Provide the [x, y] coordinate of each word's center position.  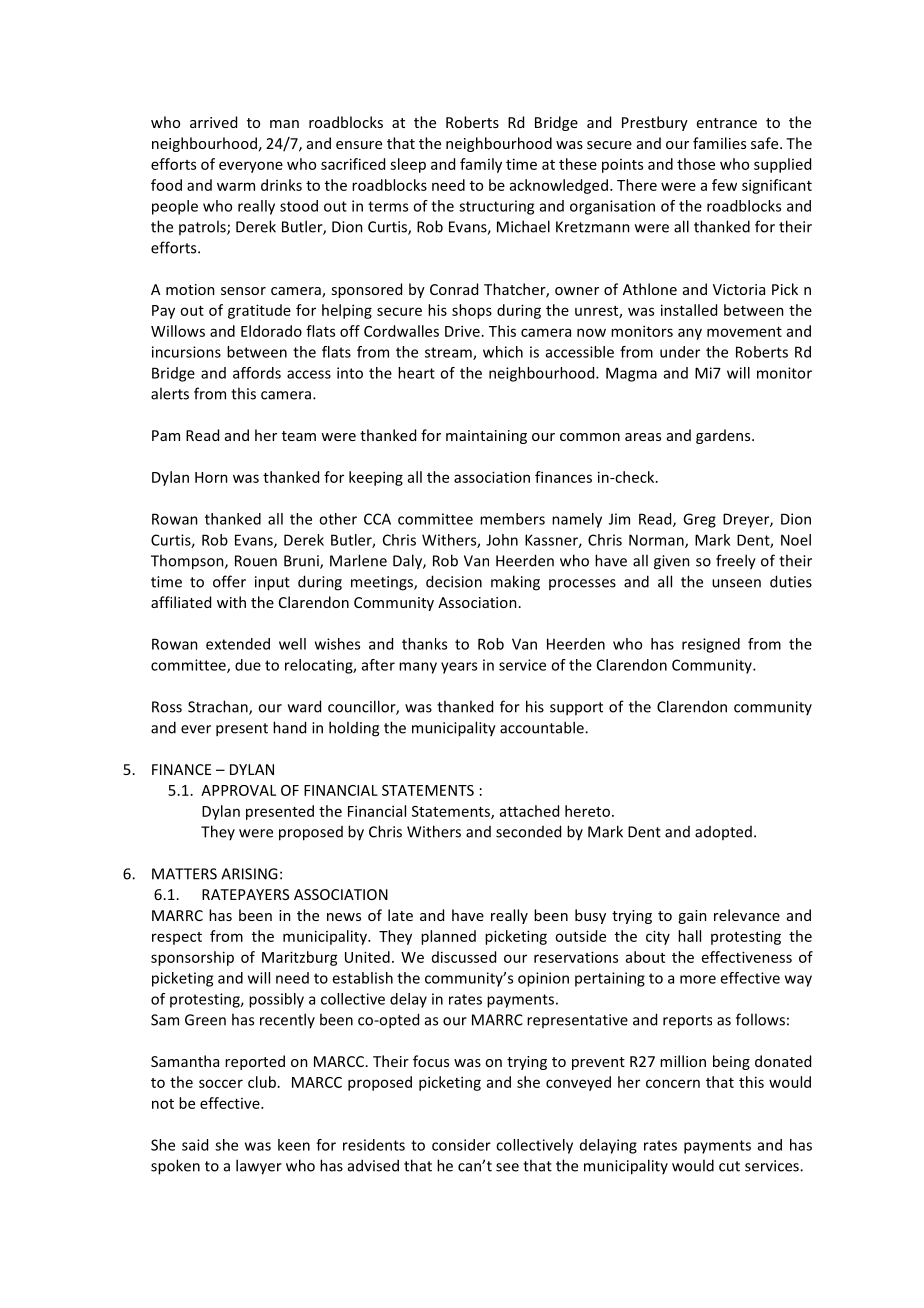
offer [229, 581]
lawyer [259, 1167]
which [503, 352]
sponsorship [192, 958]
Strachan [219, 707]
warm [236, 186]
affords [257, 373]
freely [736, 562]
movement [744, 332]
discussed [464, 957]
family [481, 165]
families [719, 143]
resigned [711, 645]
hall [689, 936]
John [502, 540]
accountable [543, 727]
